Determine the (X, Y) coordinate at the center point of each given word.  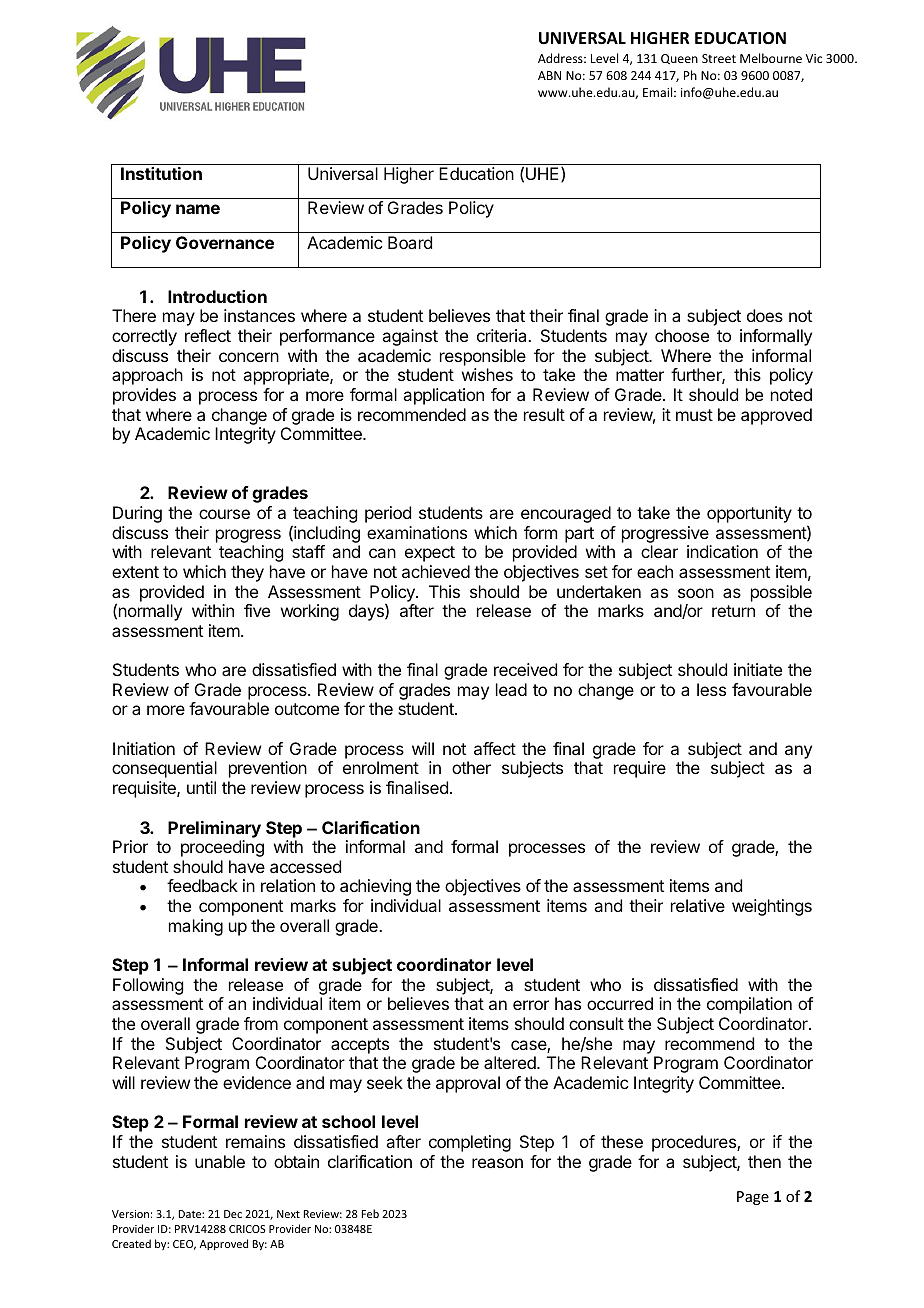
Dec (233, 1214)
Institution (161, 173)
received (525, 669)
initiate (758, 669)
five (257, 610)
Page (753, 1198)
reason (497, 1163)
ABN (549, 75)
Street (719, 58)
